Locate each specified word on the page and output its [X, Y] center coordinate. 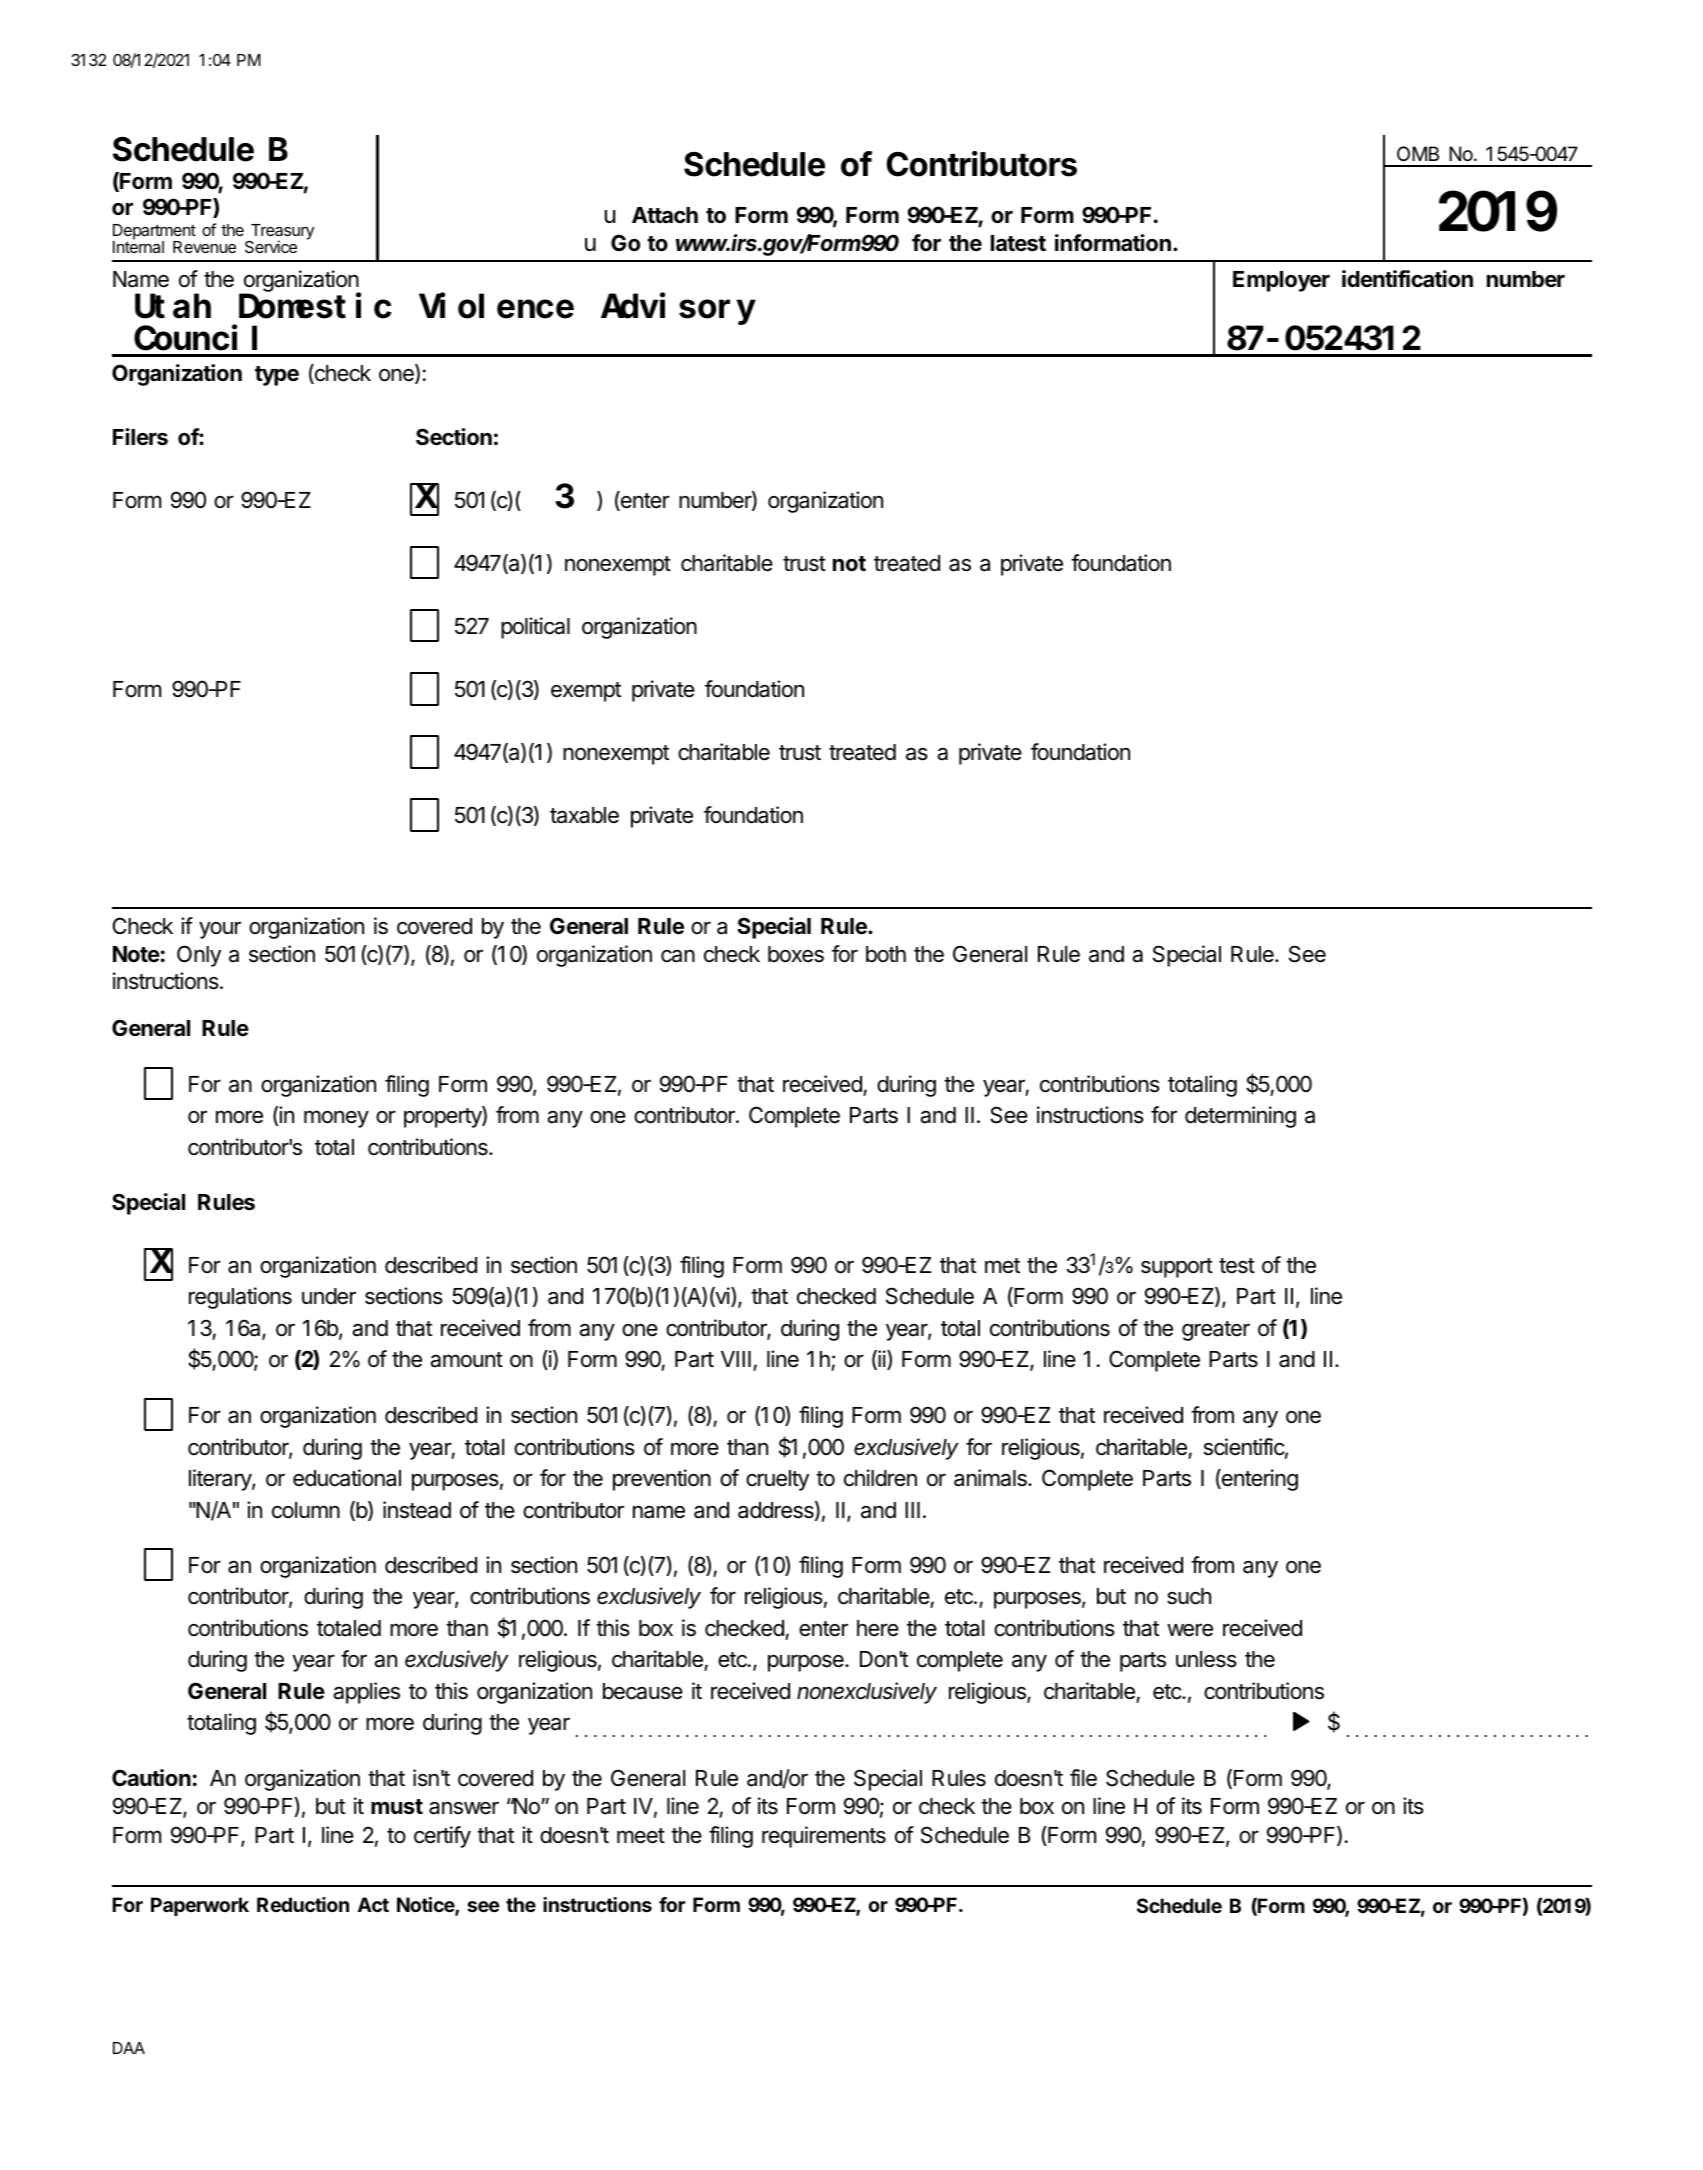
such [1189, 1596]
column [306, 1510]
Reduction [303, 1904]
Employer [1281, 281]
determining [1240, 1117]
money [336, 1119]
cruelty [777, 1480]
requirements [824, 1837]
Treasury [281, 233]
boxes [796, 954]
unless [1206, 1659]
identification [1407, 279]
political [535, 628]
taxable [584, 815]
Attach [665, 215]
